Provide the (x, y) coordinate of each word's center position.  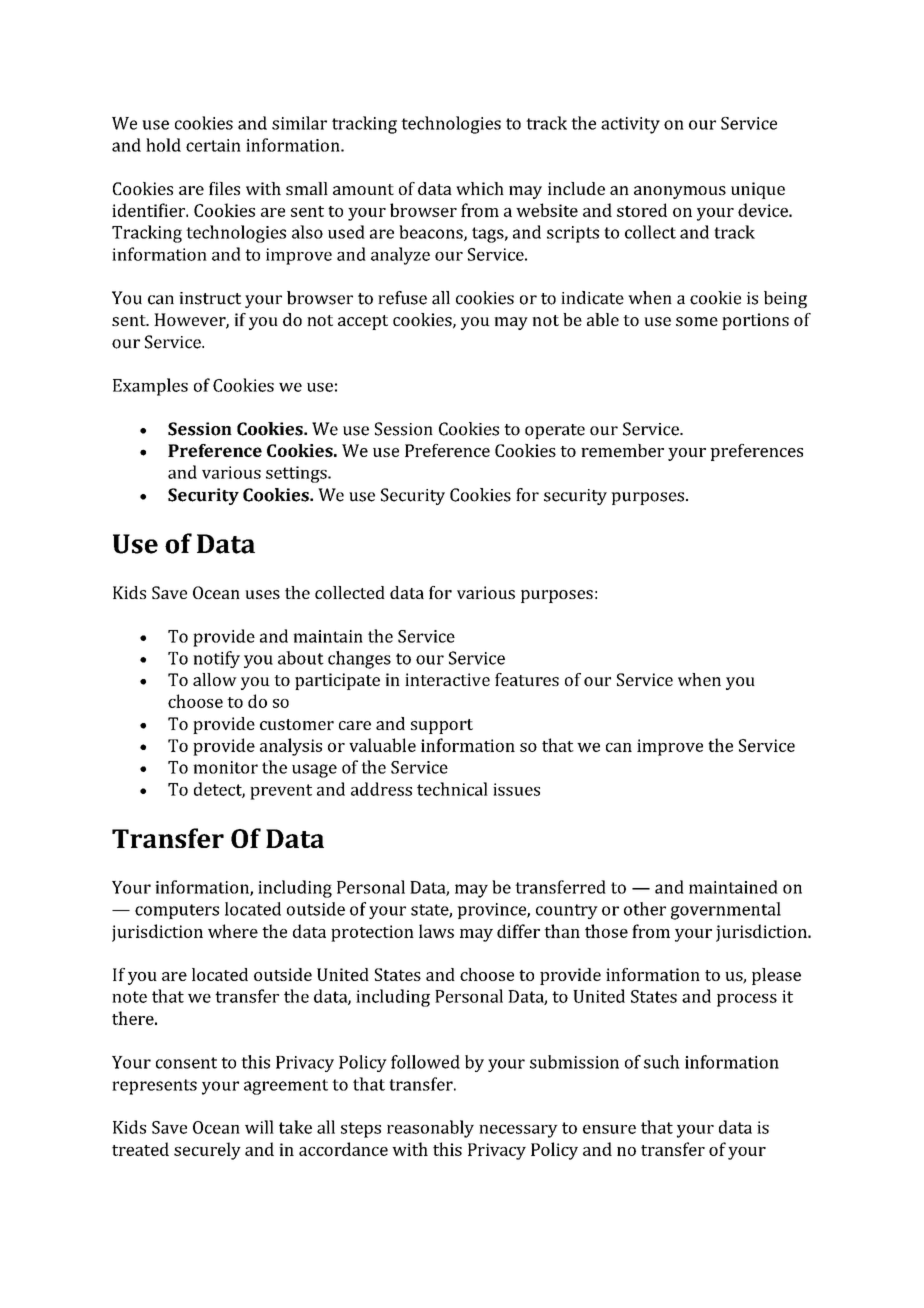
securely (207, 1151)
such (662, 1062)
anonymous (680, 192)
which (480, 188)
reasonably (430, 1129)
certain (213, 145)
